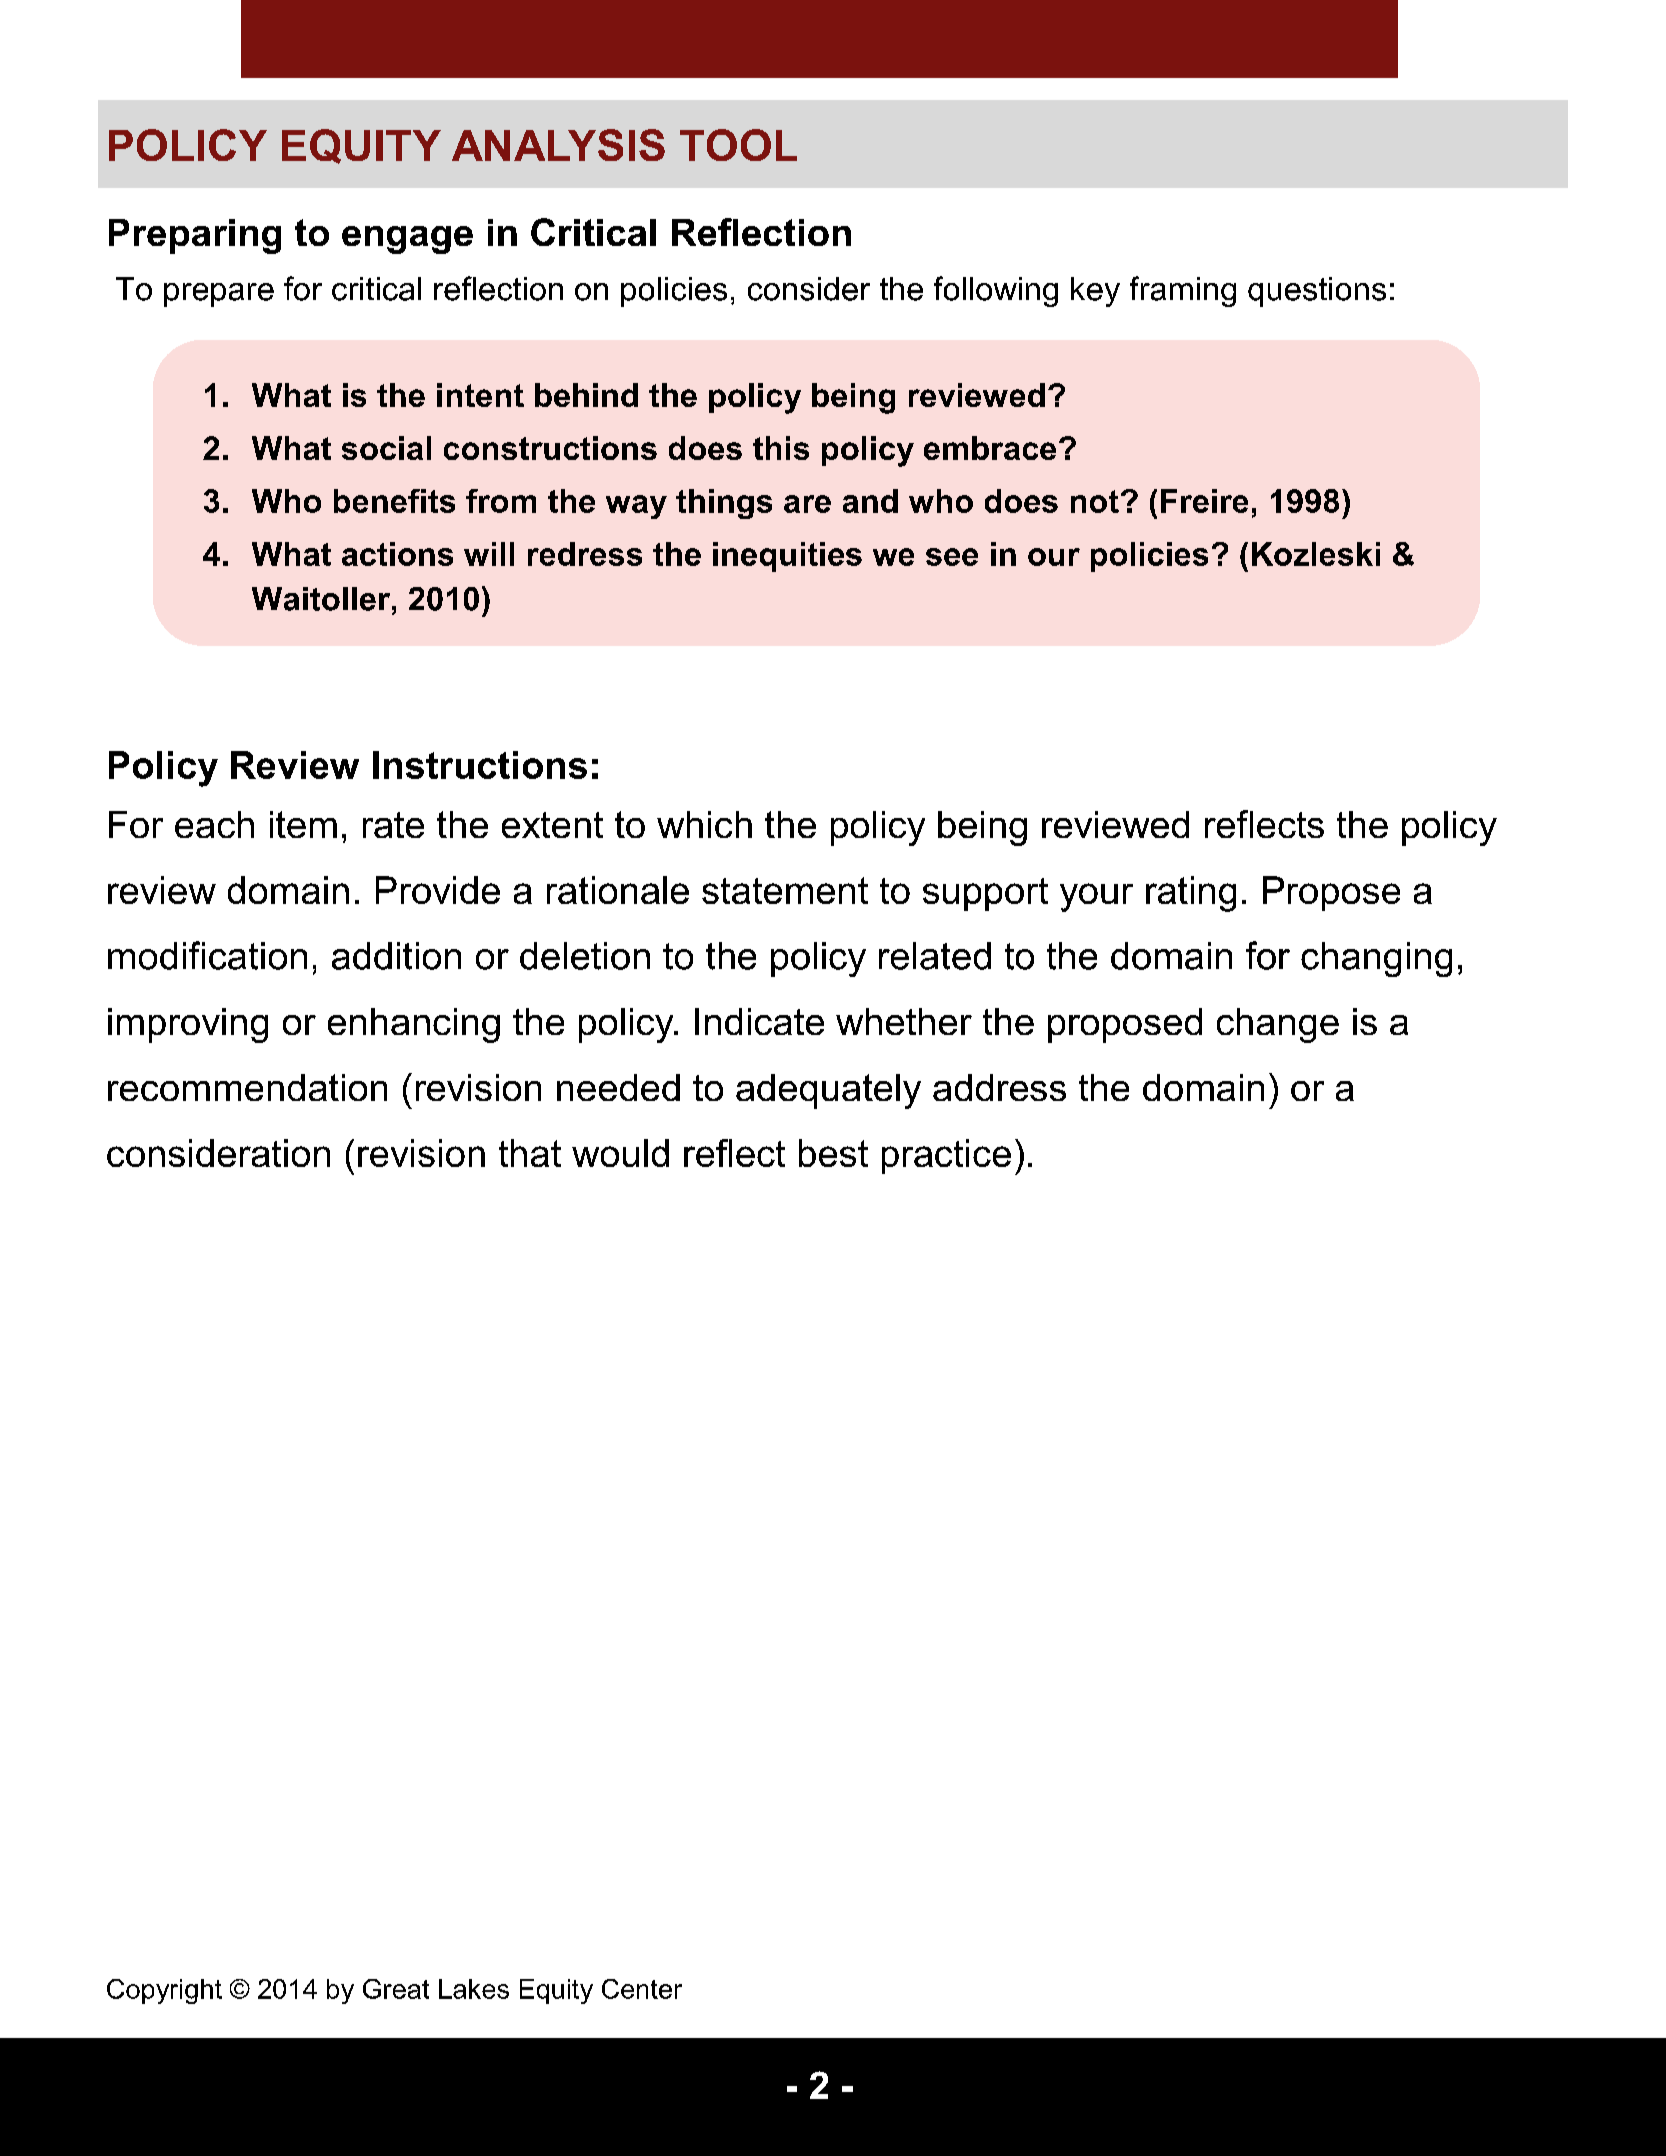 The width and height of the document is (1666, 2156). Describe the element at coordinates (396, 1989) in the document. I see `Great` at that location.
